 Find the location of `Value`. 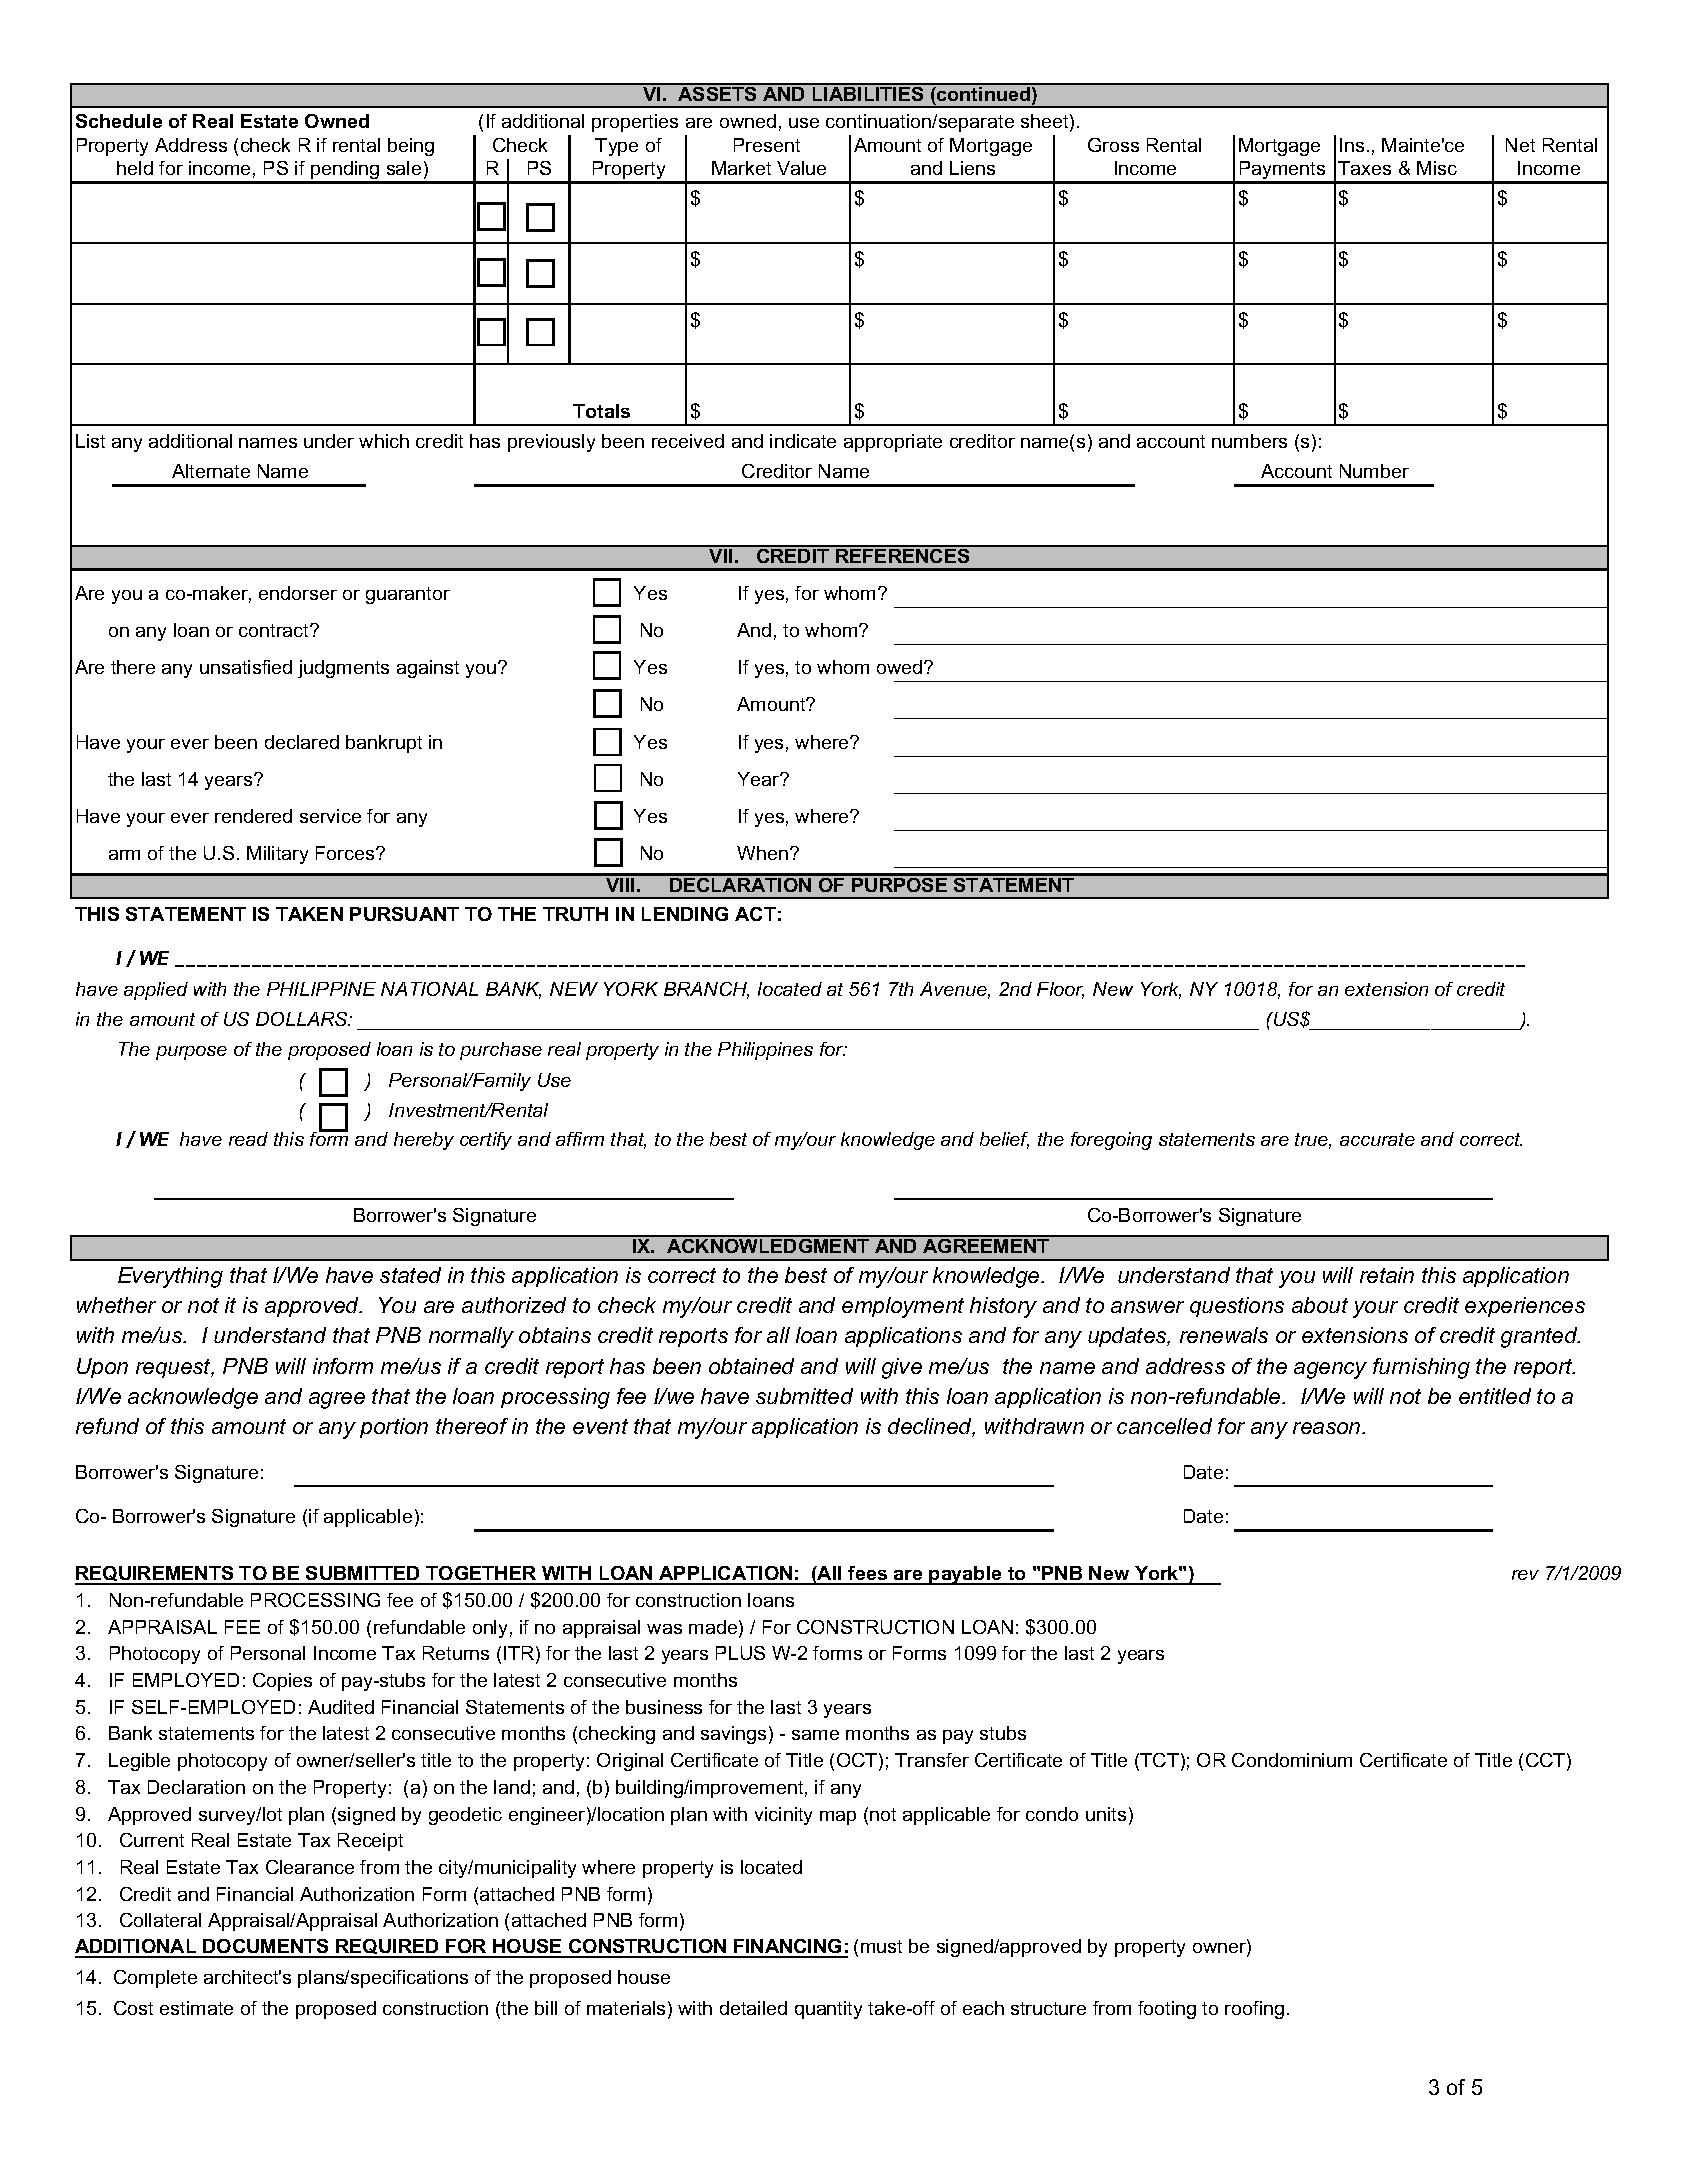

Value is located at coordinates (801, 168).
